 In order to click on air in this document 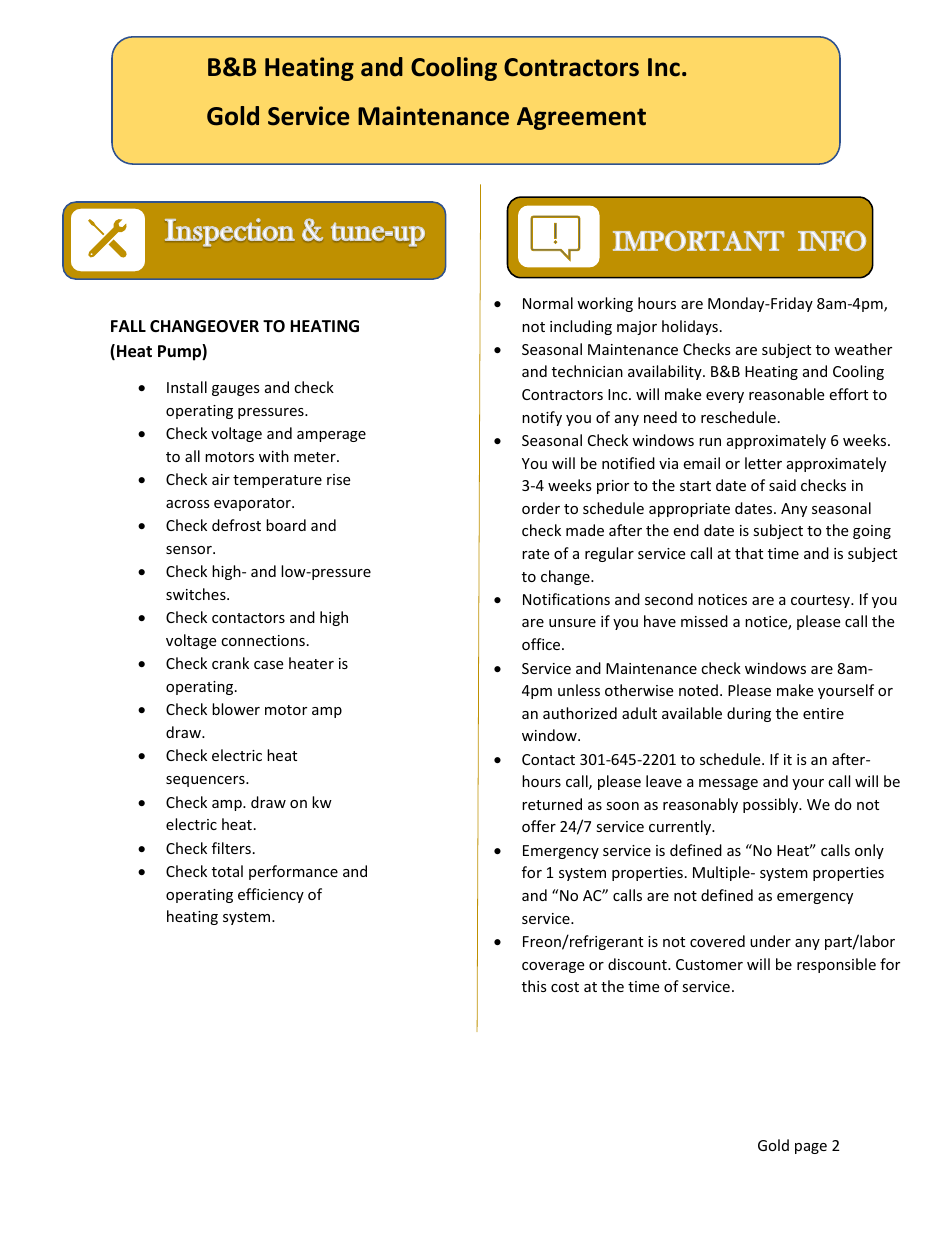, I will do `click(221, 479)`.
